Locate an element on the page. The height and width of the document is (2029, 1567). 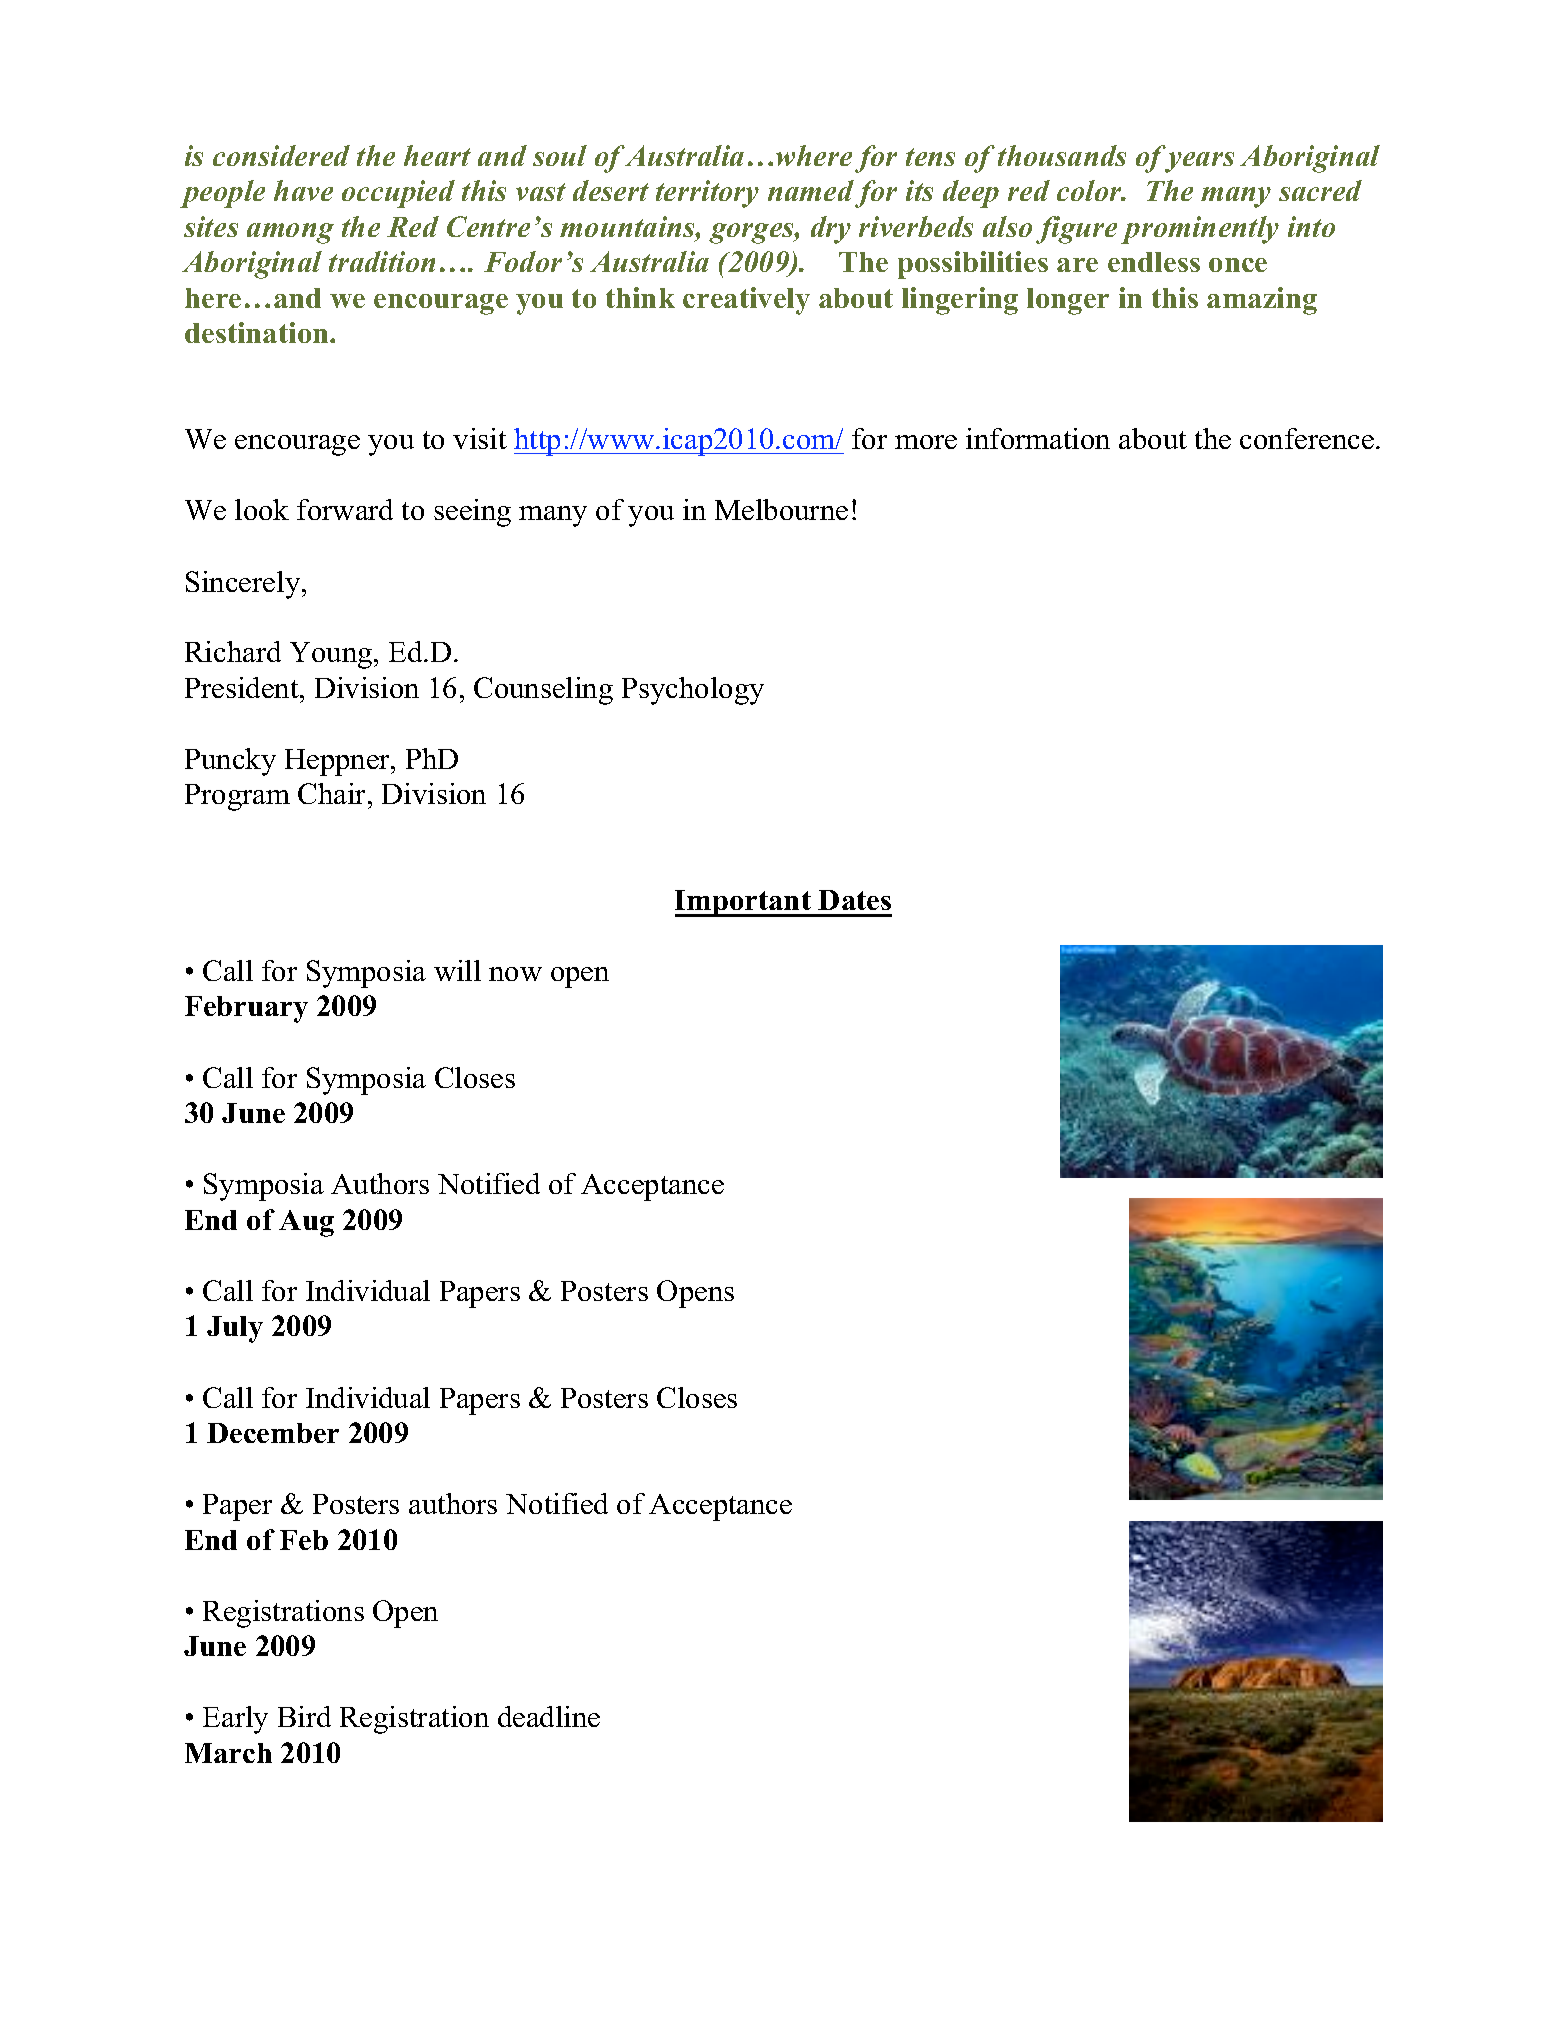
conference is located at coordinates (1307, 438).
